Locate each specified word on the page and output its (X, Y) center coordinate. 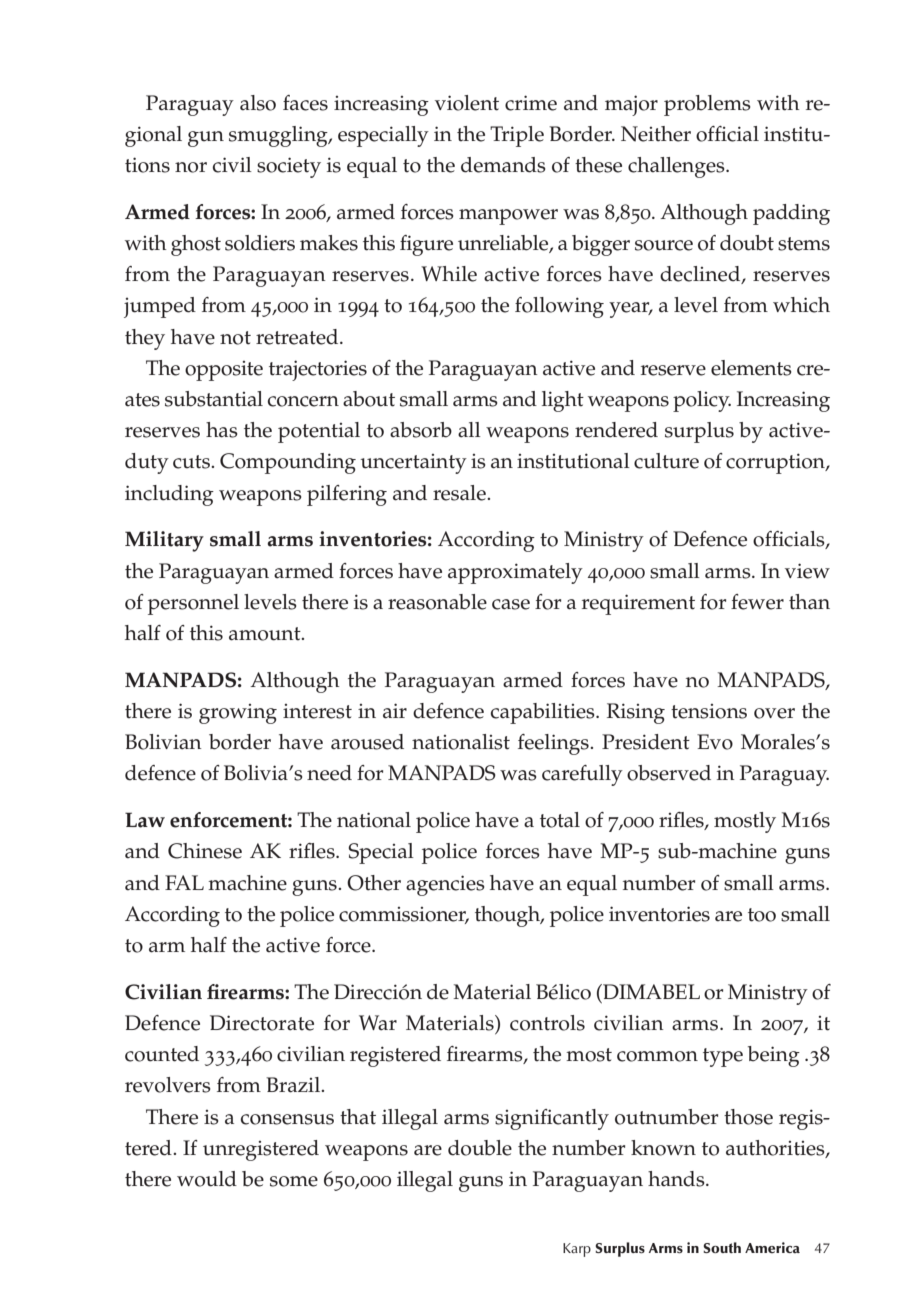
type (723, 1057)
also (258, 103)
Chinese (205, 851)
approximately (515, 573)
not (235, 338)
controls (547, 1023)
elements (751, 368)
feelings (554, 744)
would (207, 1179)
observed (669, 773)
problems (707, 105)
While (449, 274)
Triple (517, 136)
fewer (757, 602)
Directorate (262, 1023)
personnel (193, 604)
